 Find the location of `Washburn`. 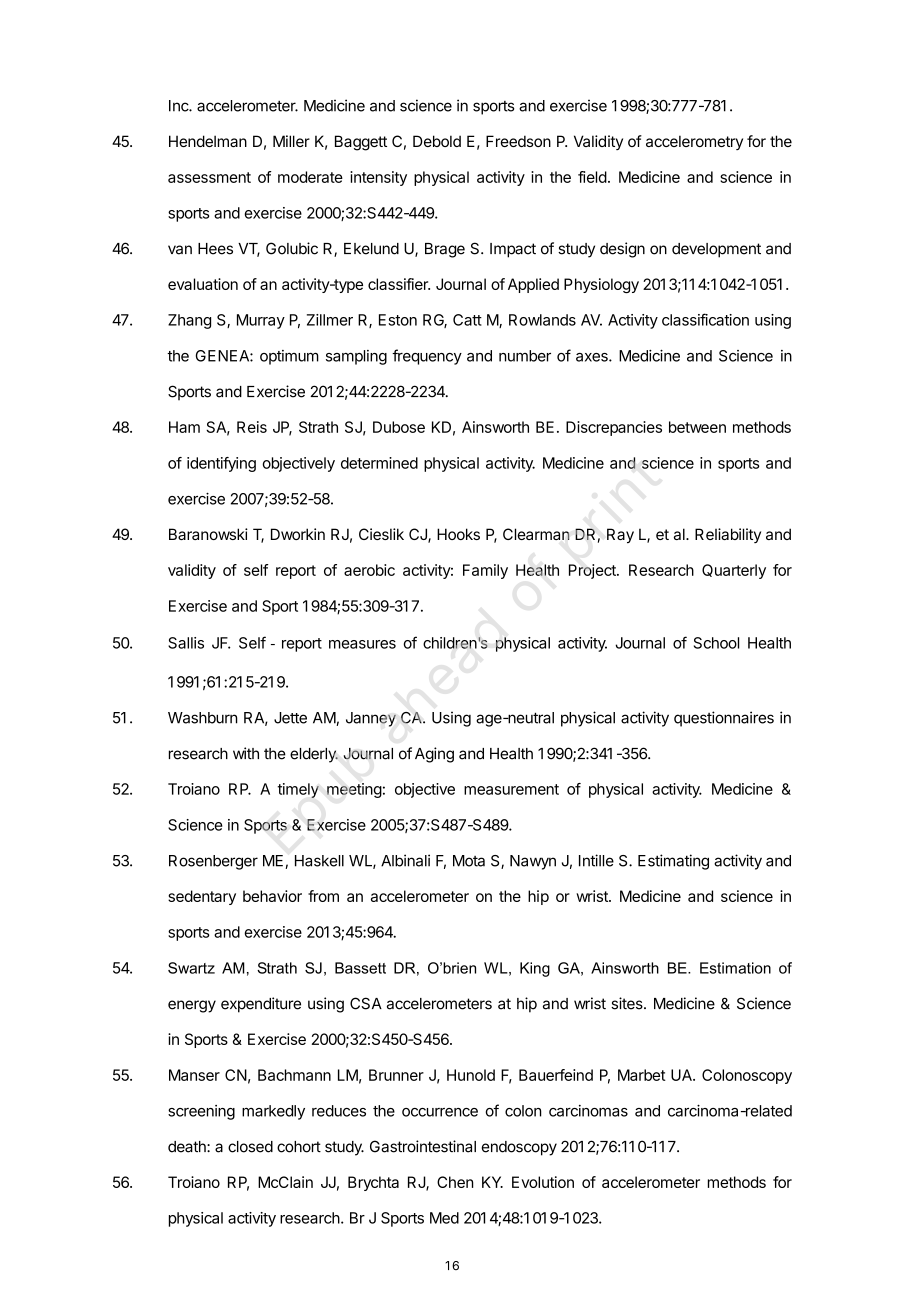

Washburn is located at coordinates (203, 718).
